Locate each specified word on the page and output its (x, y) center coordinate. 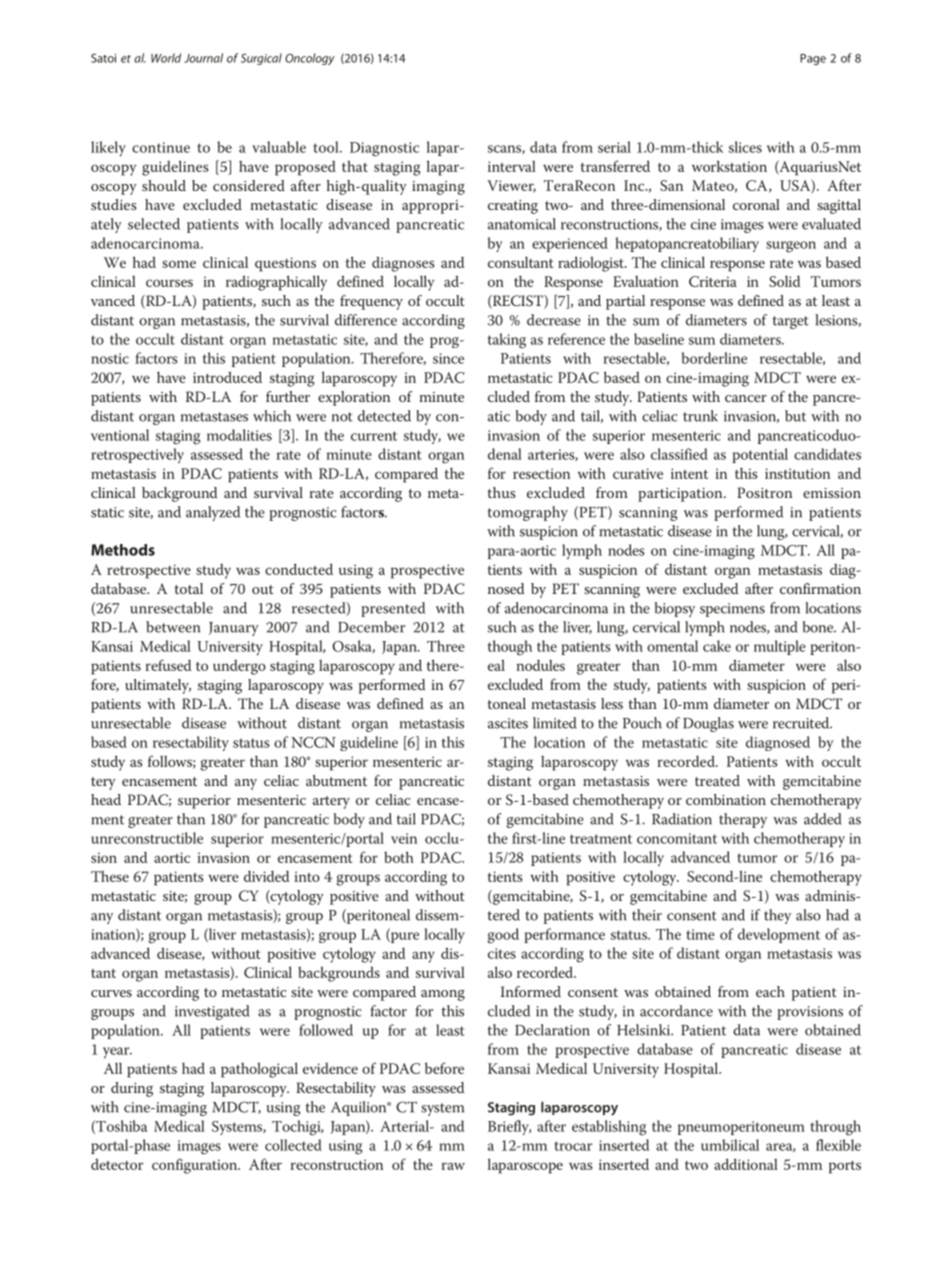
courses (169, 283)
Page (813, 59)
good (503, 936)
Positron (764, 492)
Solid (784, 281)
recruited (802, 723)
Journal (203, 58)
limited (555, 723)
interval (512, 166)
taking (507, 341)
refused (168, 665)
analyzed (213, 513)
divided (266, 876)
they (777, 916)
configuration (196, 1166)
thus (501, 492)
